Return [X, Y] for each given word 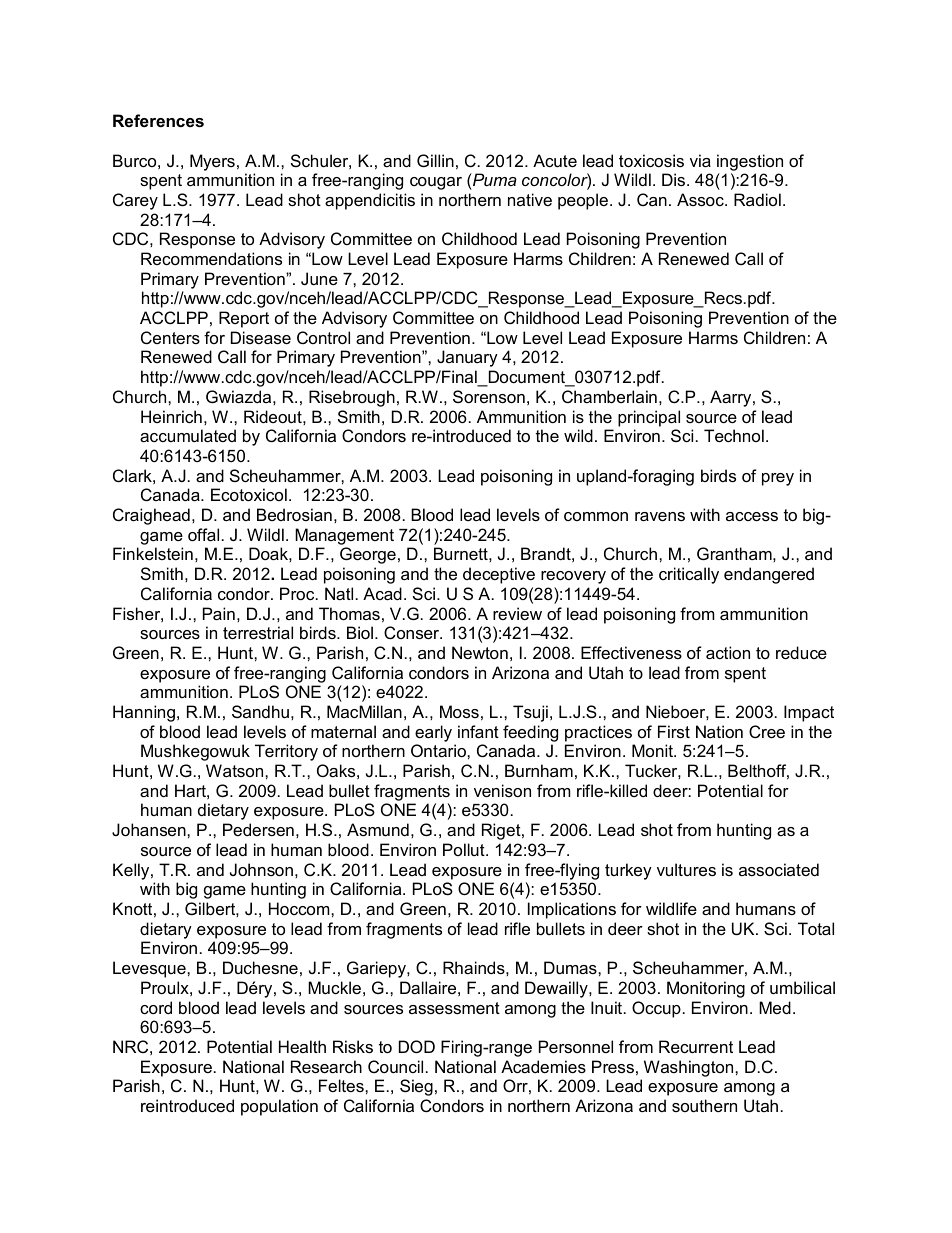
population [279, 1107]
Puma [494, 179]
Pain [219, 613]
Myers [212, 162]
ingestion [750, 162]
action [728, 652]
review [517, 613]
